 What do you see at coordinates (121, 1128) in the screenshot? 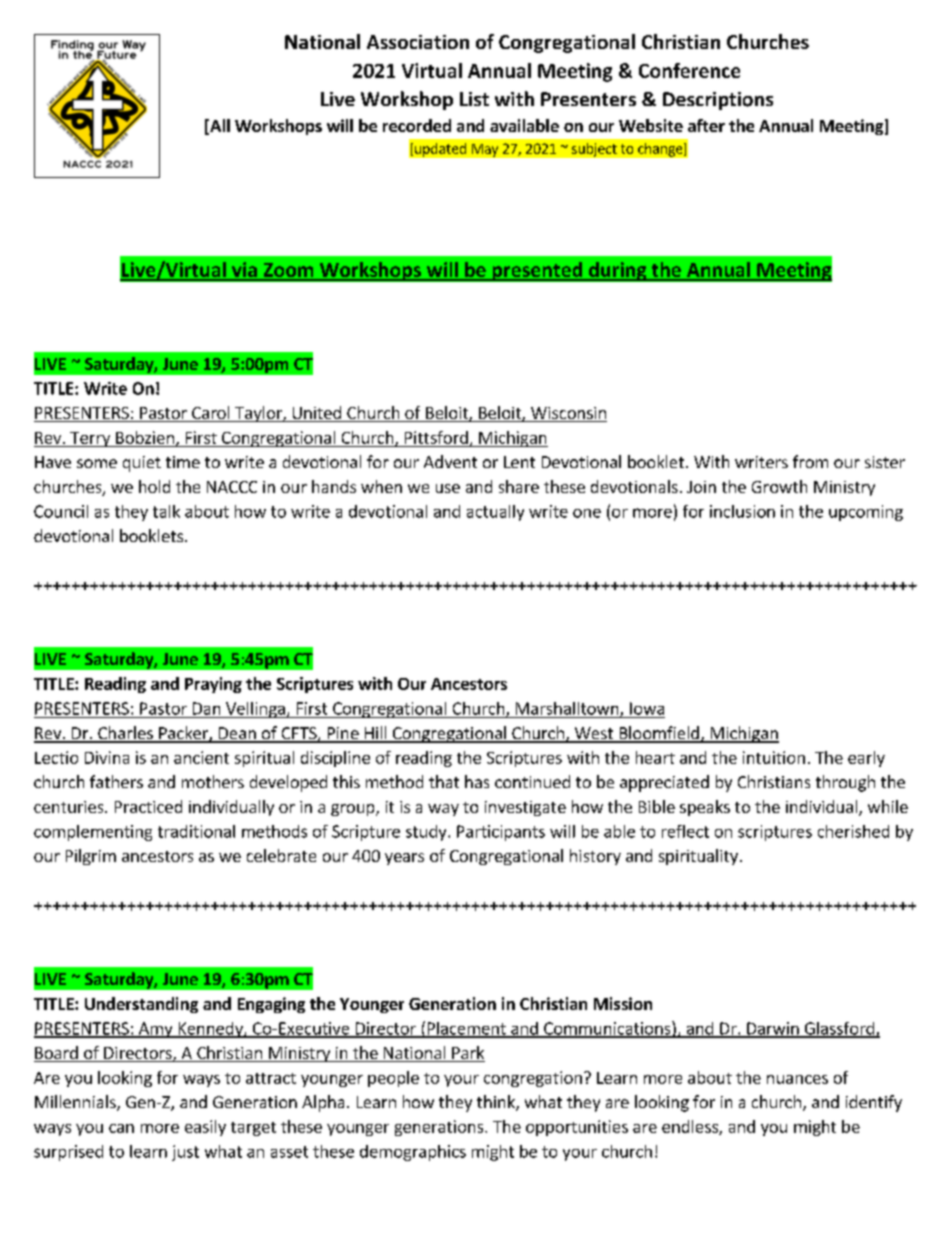
I see `can` at bounding box center [121, 1128].
